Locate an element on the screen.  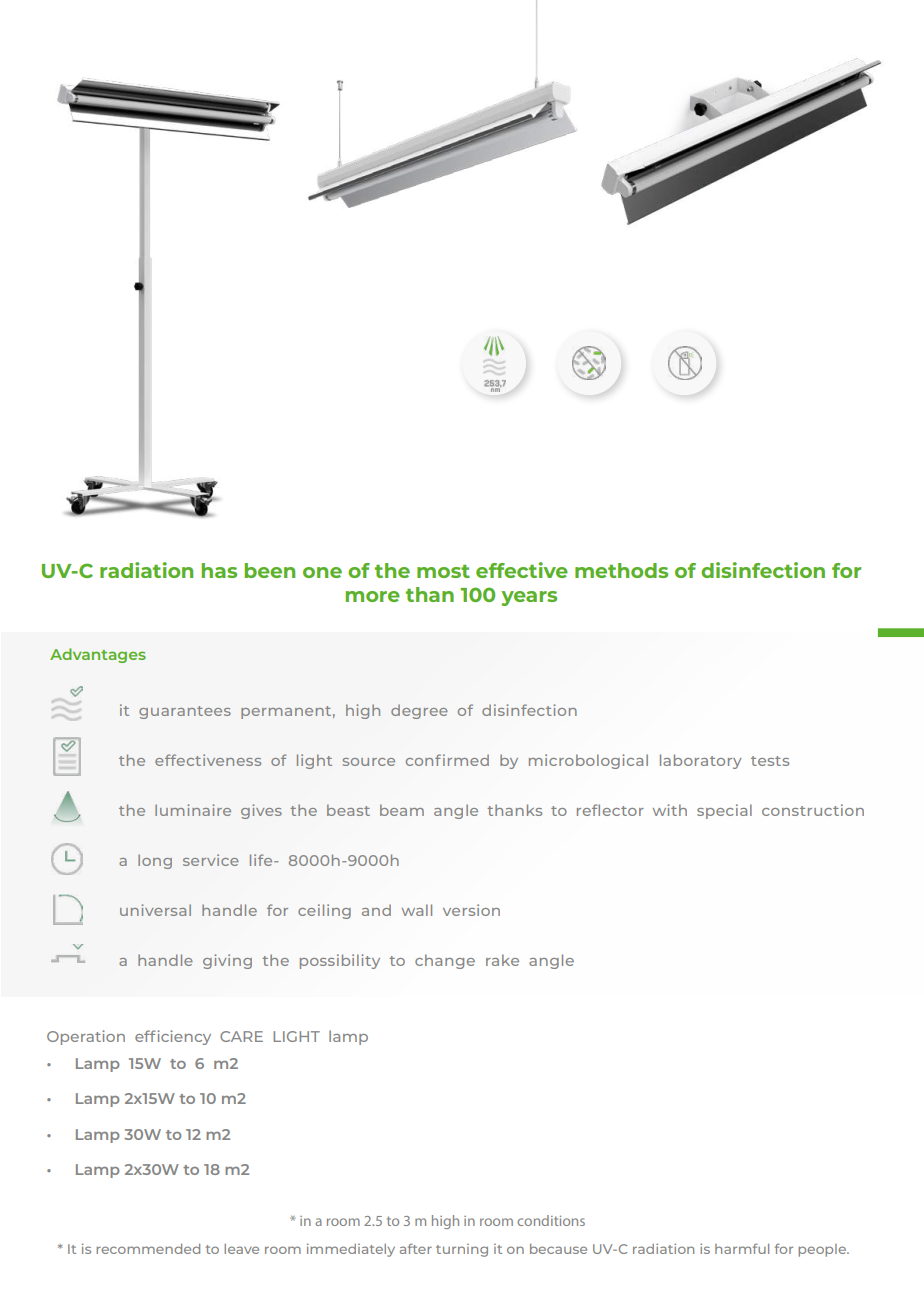
turning is located at coordinates (462, 1250).
